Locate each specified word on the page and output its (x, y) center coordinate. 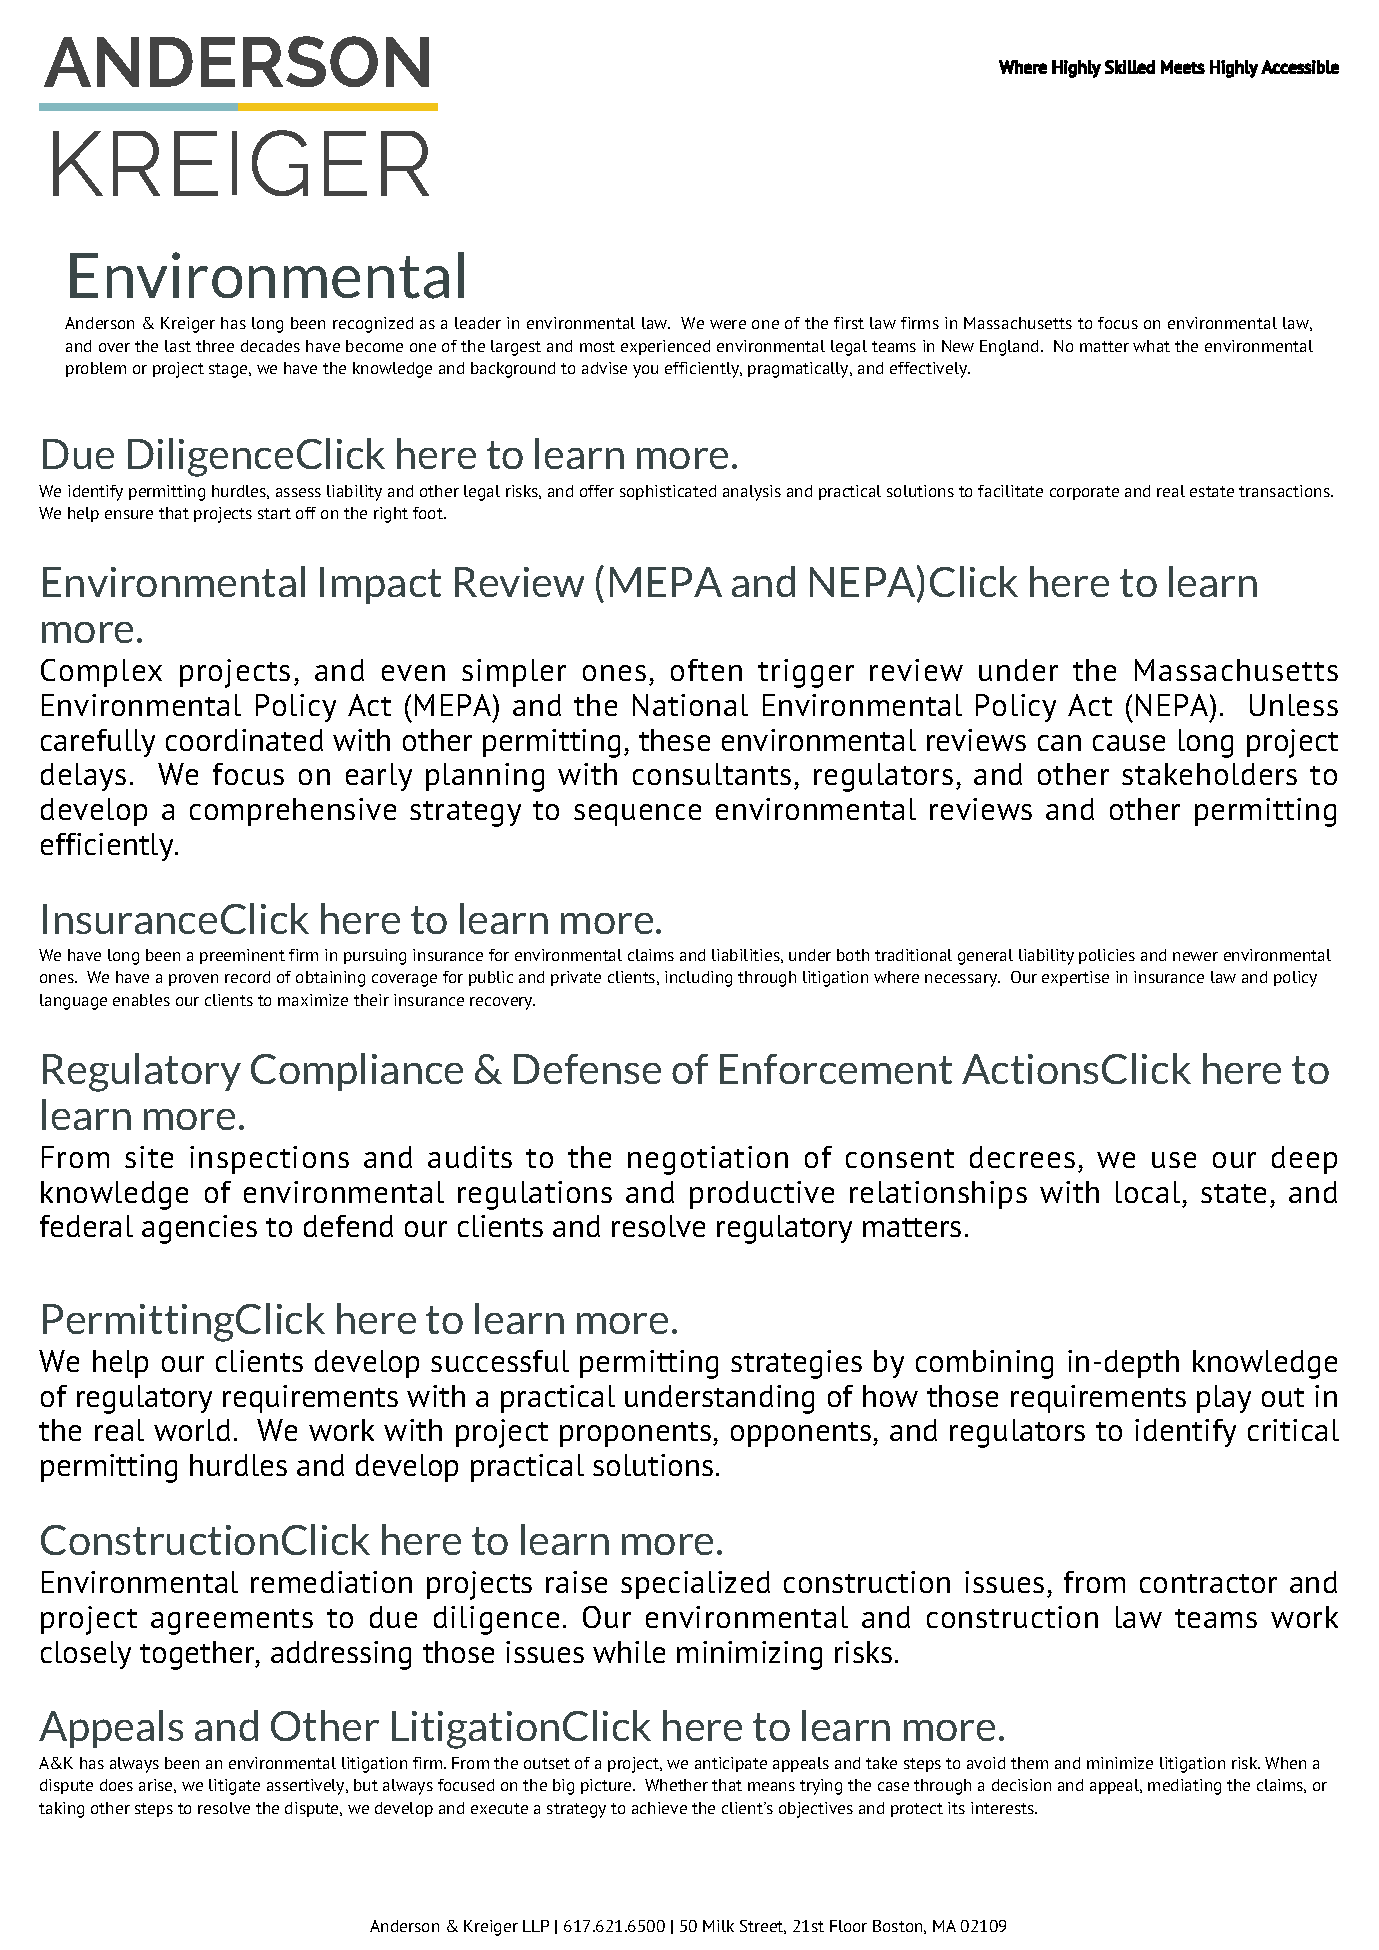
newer (1195, 956)
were (728, 324)
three (215, 346)
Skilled (1130, 67)
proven (193, 980)
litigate (234, 1787)
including (698, 979)
